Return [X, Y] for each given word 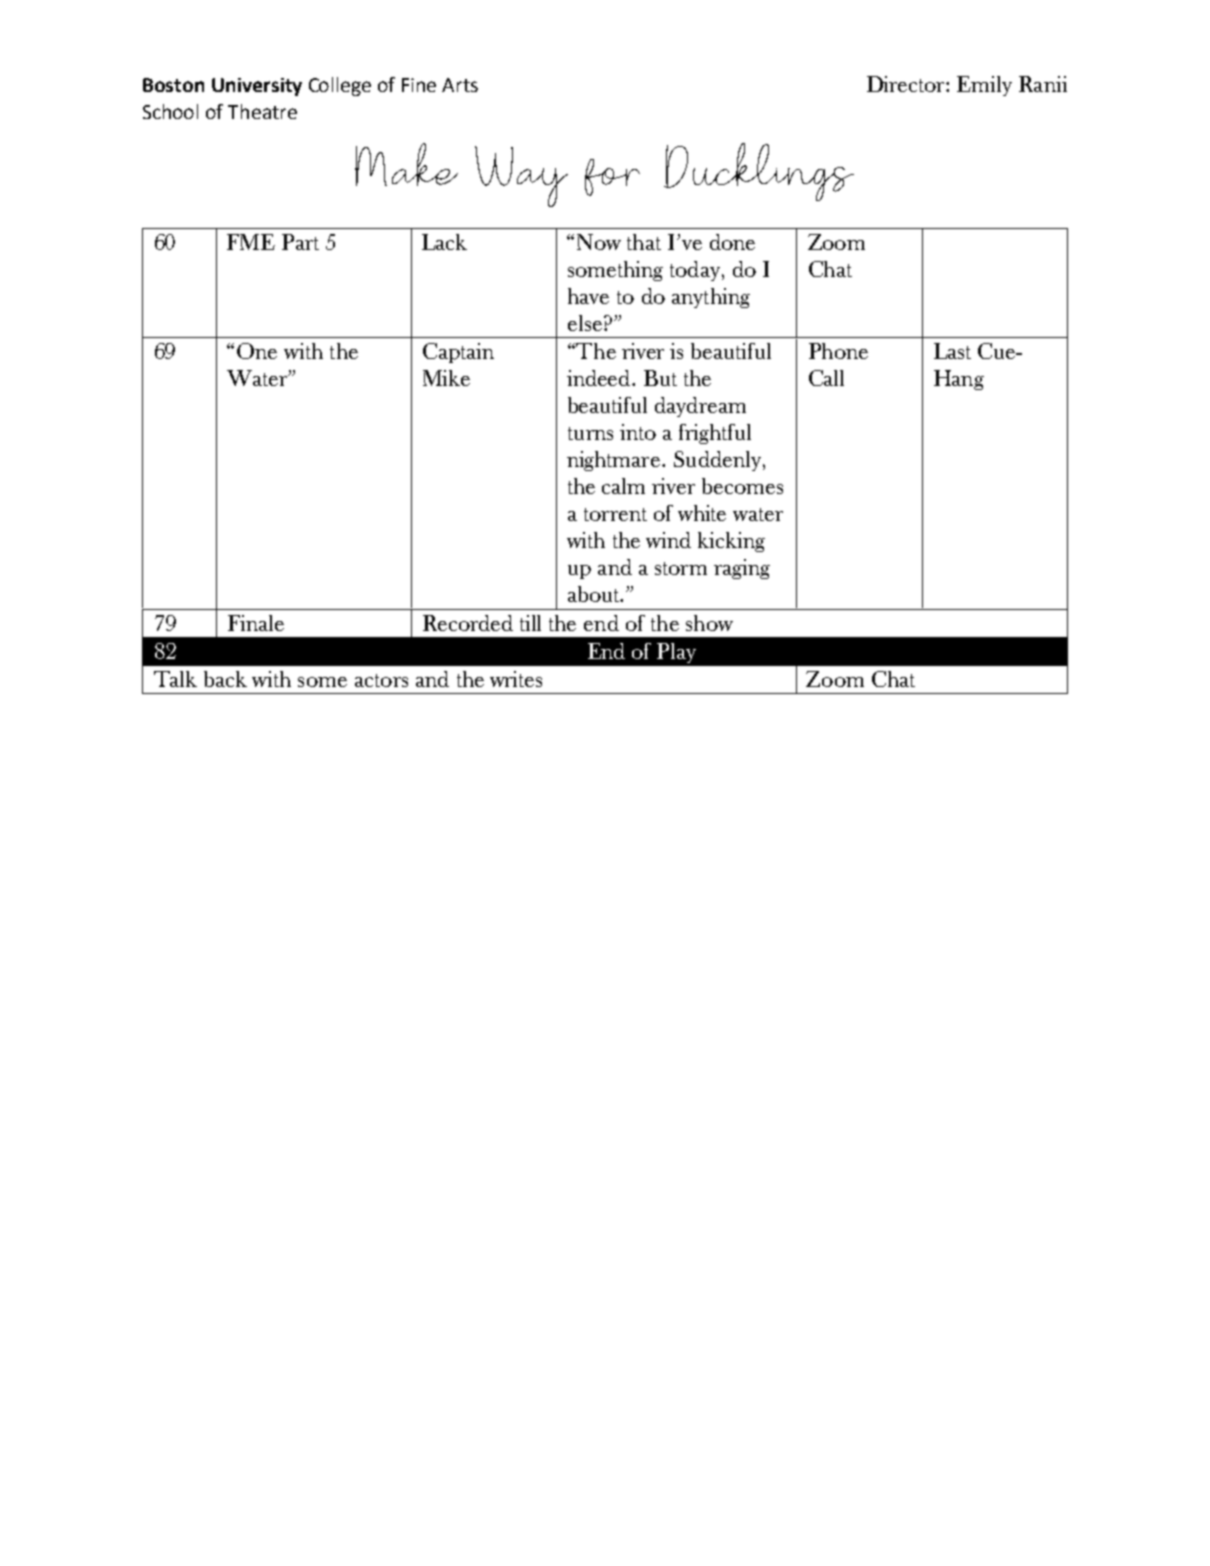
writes [516, 679]
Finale [256, 623]
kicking [731, 542]
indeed [600, 378]
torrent [615, 514]
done [732, 242]
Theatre [262, 111]
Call [826, 378]
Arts [460, 85]
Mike [446, 378]
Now [599, 242]
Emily [984, 86]
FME [251, 242]
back [225, 679]
